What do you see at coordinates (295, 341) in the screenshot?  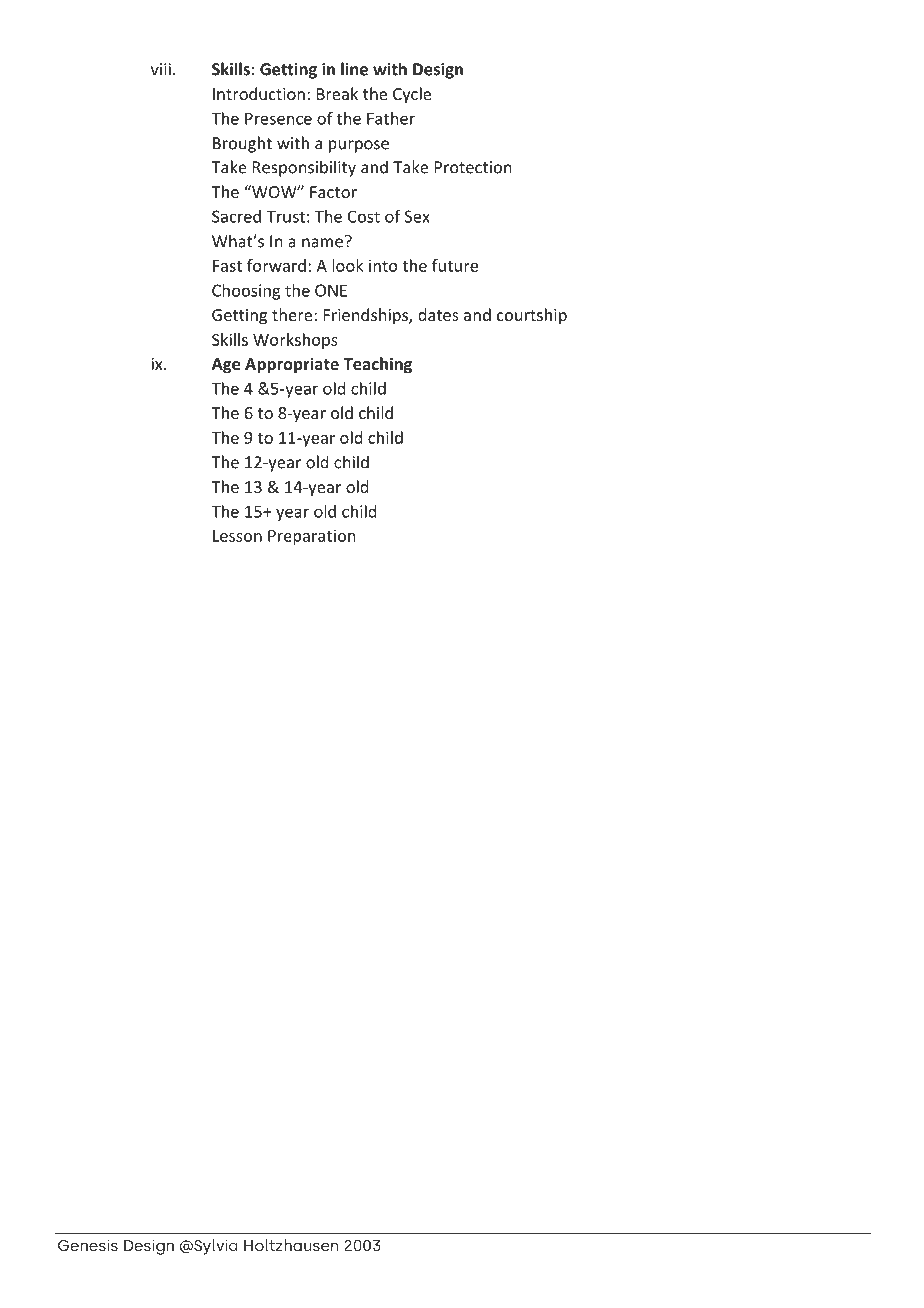 I see `Workshops` at bounding box center [295, 341].
